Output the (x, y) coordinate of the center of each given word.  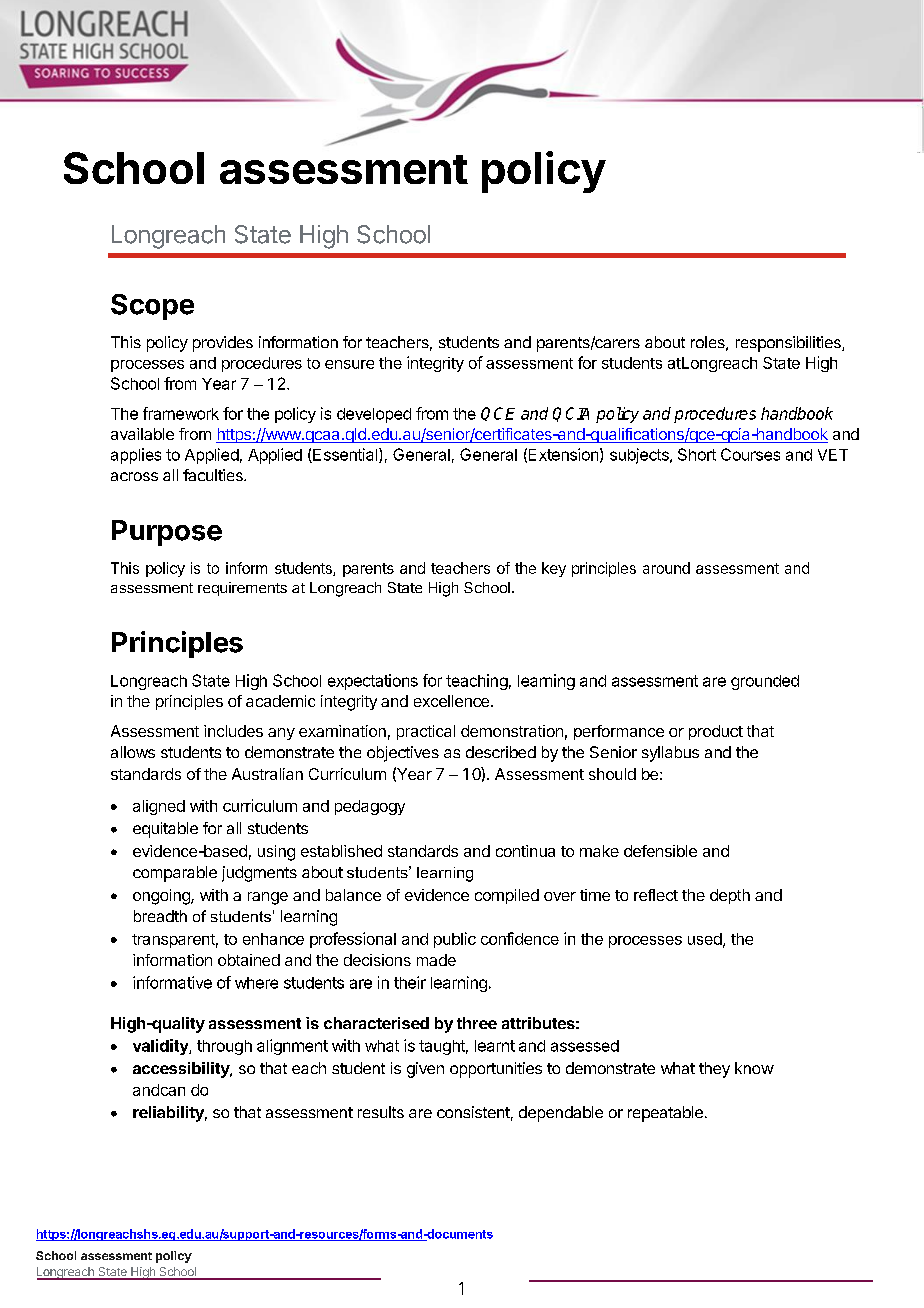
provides (223, 344)
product (716, 732)
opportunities (496, 1070)
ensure (349, 364)
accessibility (182, 1070)
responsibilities (789, 344)
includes (233, 731)
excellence (451, 701)
